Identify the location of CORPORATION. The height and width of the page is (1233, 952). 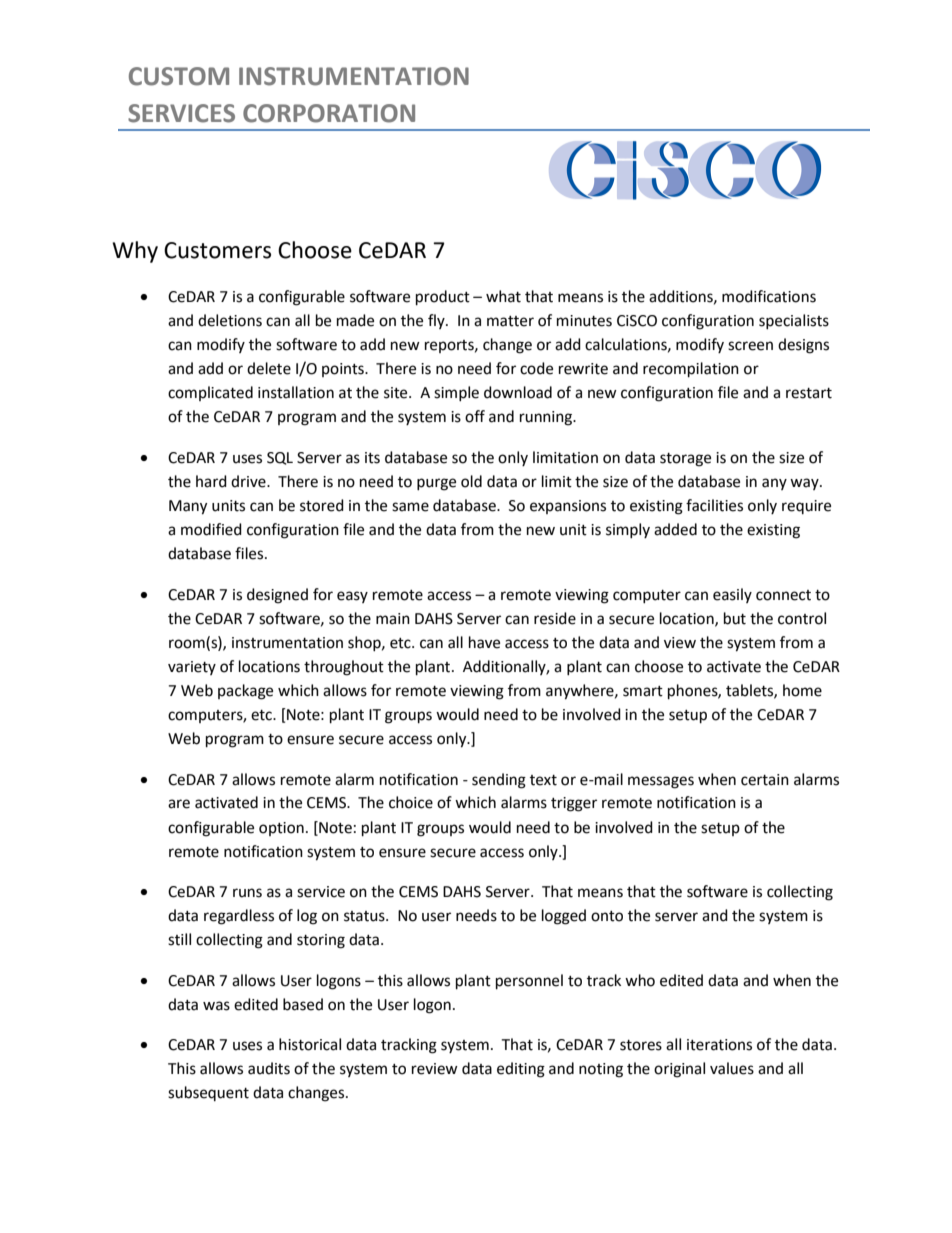
(329, 113).
